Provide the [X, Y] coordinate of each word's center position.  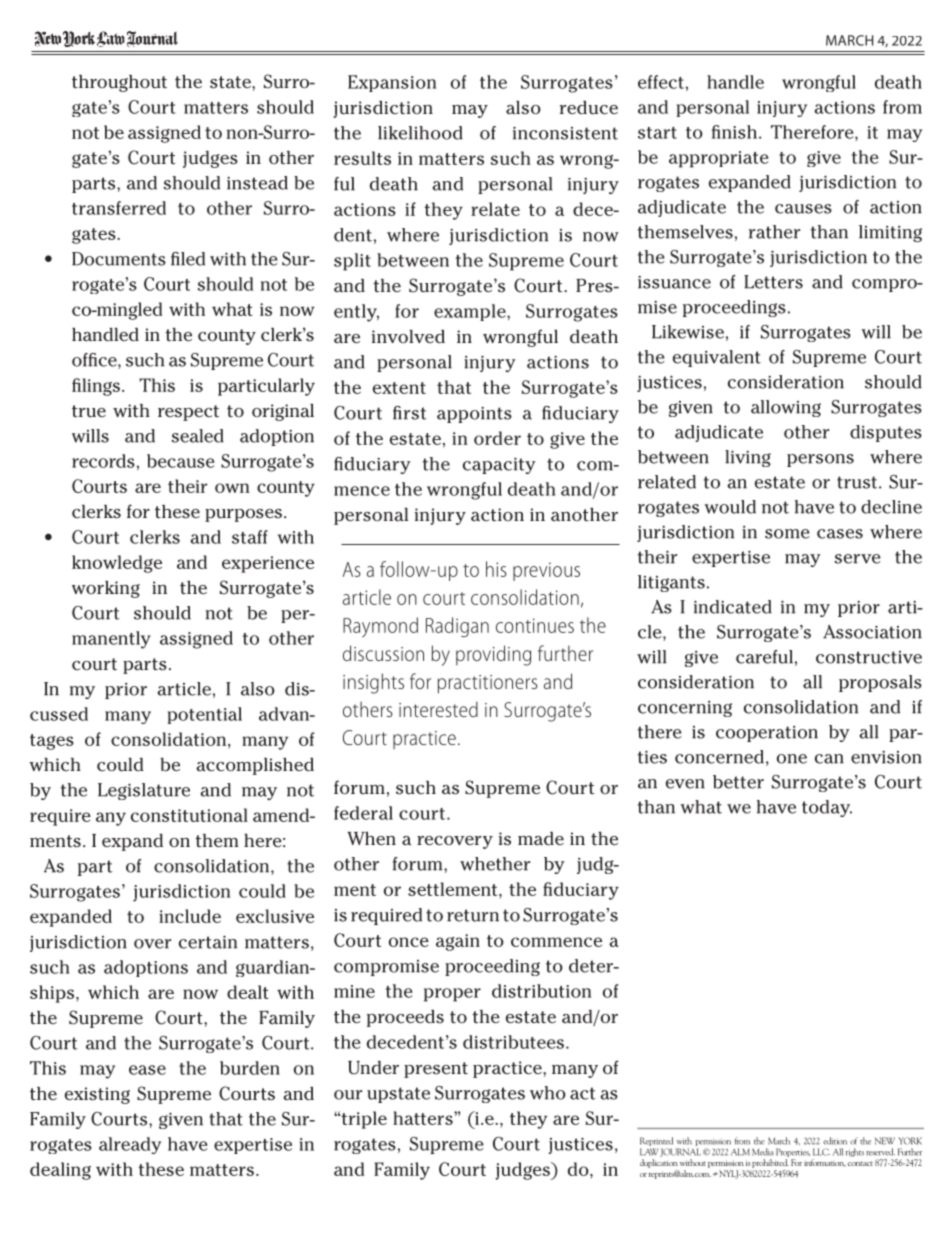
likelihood [420, 133]
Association [872, 632]
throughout [119, 83]
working [106, 589]
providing [493, 655]
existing [97, 1095]
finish [734, 132]
